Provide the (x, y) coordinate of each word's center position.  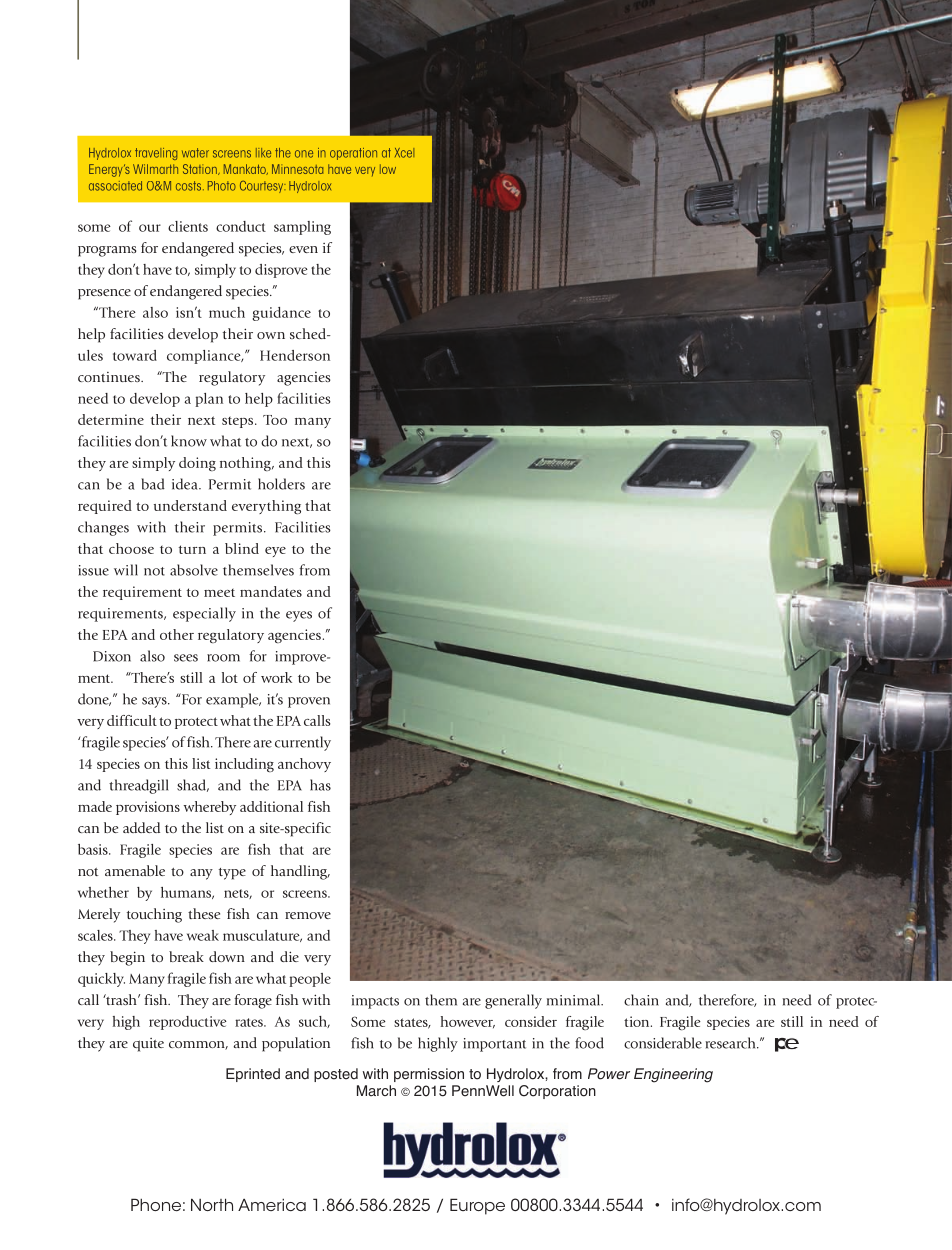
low (388, 169)
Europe (477, 1206)
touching (154, 915)
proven (309, 702)
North (212, 1204)
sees (186, 658)
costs (190, 186)
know (189, 441)
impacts (375, 1002)
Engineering (673, 1075)
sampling (302, 228)
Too (275, 420)
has (320, 785)
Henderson (295, 355)
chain (641, 1000)
